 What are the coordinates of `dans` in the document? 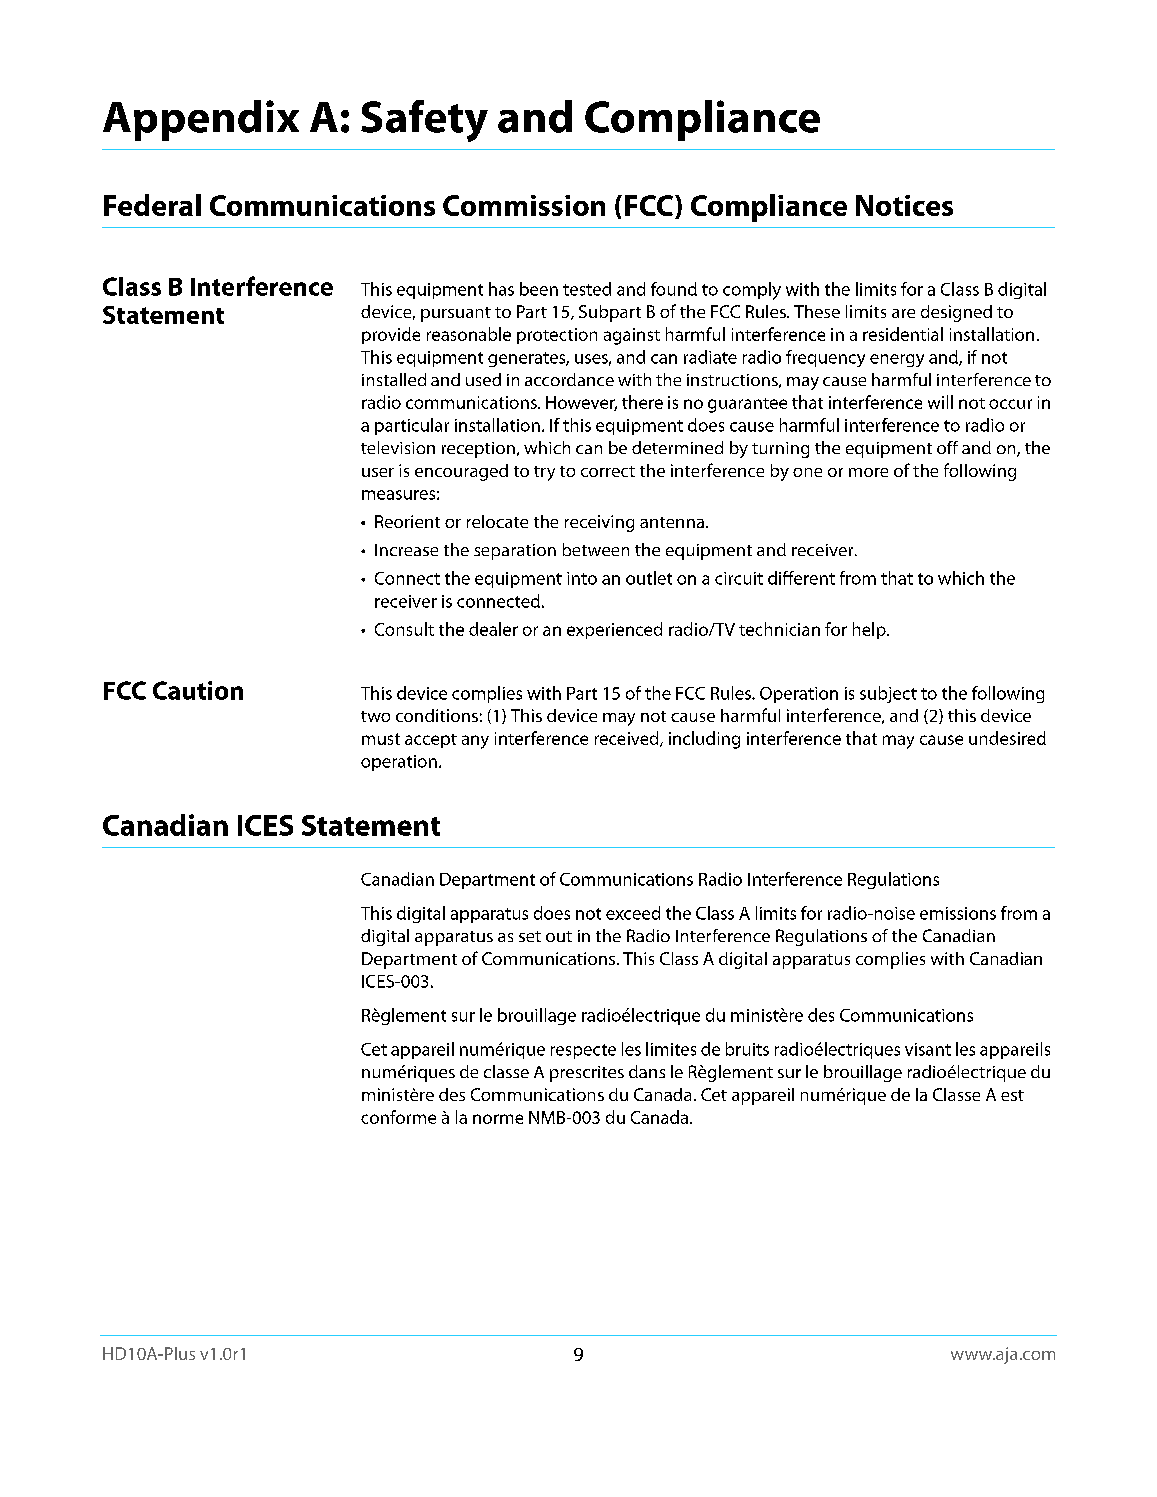 It's located at (647, 1071).
